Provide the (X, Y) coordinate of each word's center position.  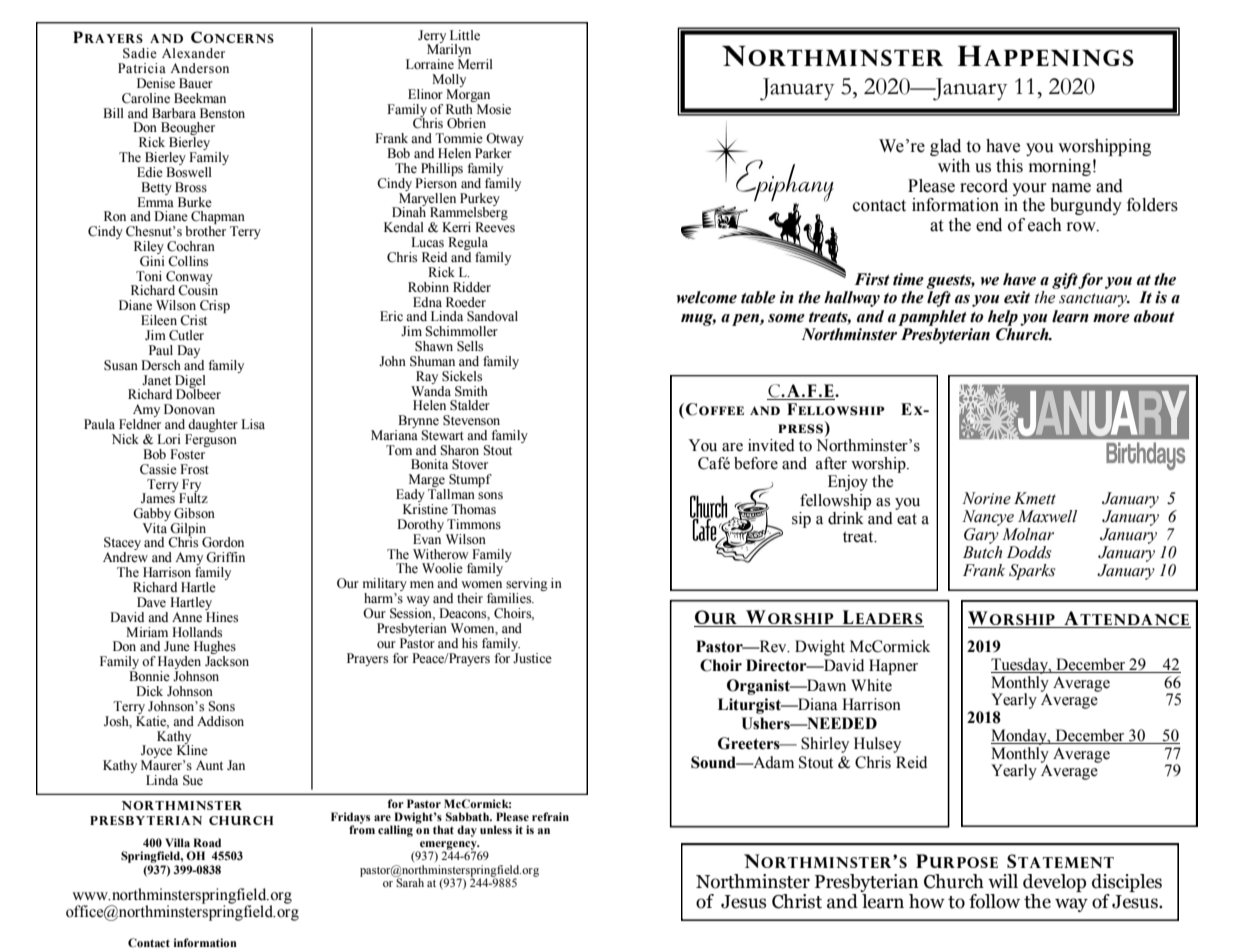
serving (527, 586)
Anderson (199, 68)
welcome (706, 297)
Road (207, 842)
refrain (550, 816)
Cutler (186, 335)
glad (945, 147)
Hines (221, 616)
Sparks (1032, 572)
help (1003, 318)
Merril (475, 64)
